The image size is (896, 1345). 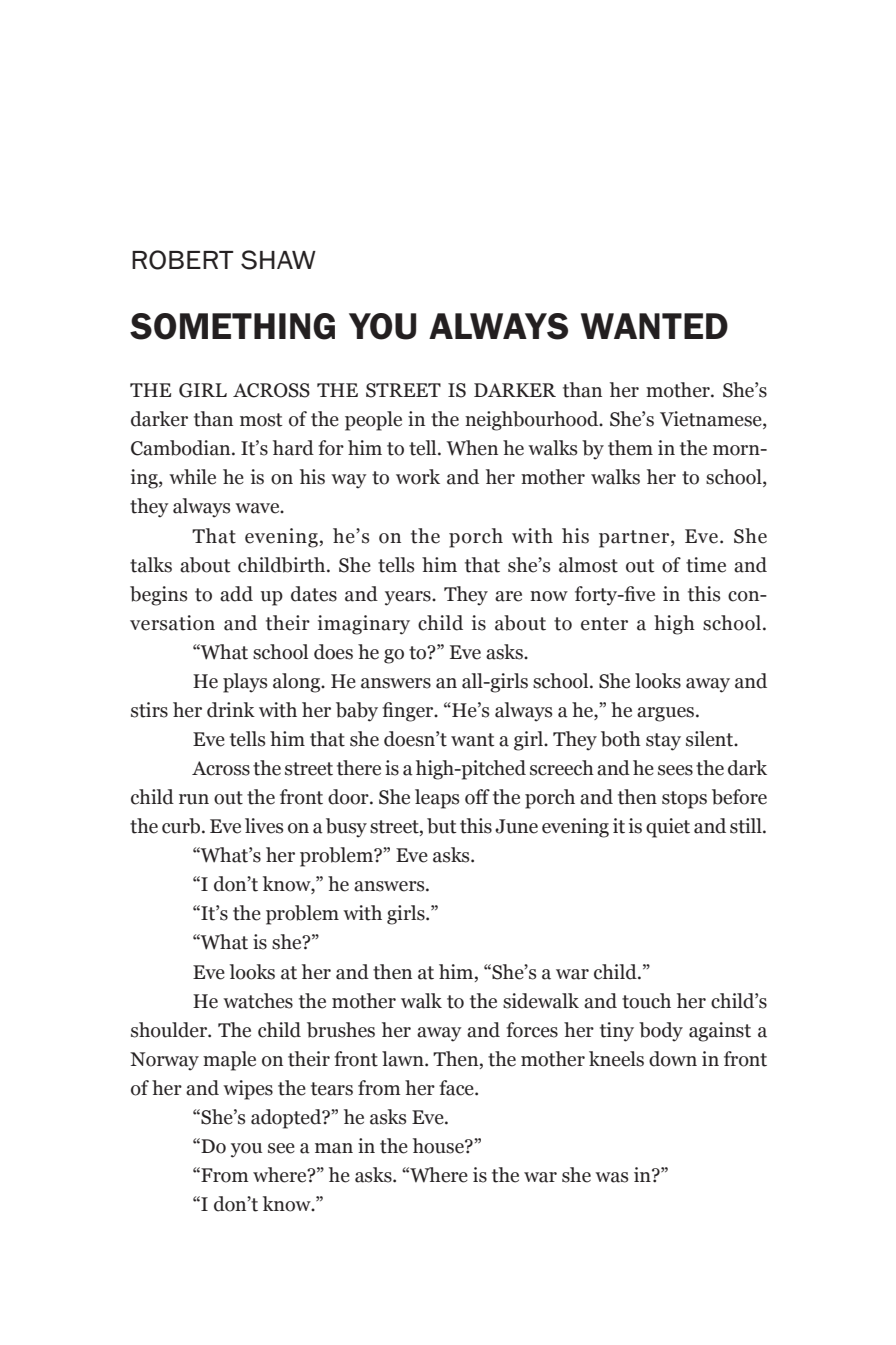 I want to click on watches, so click(x=258, y=1001).
